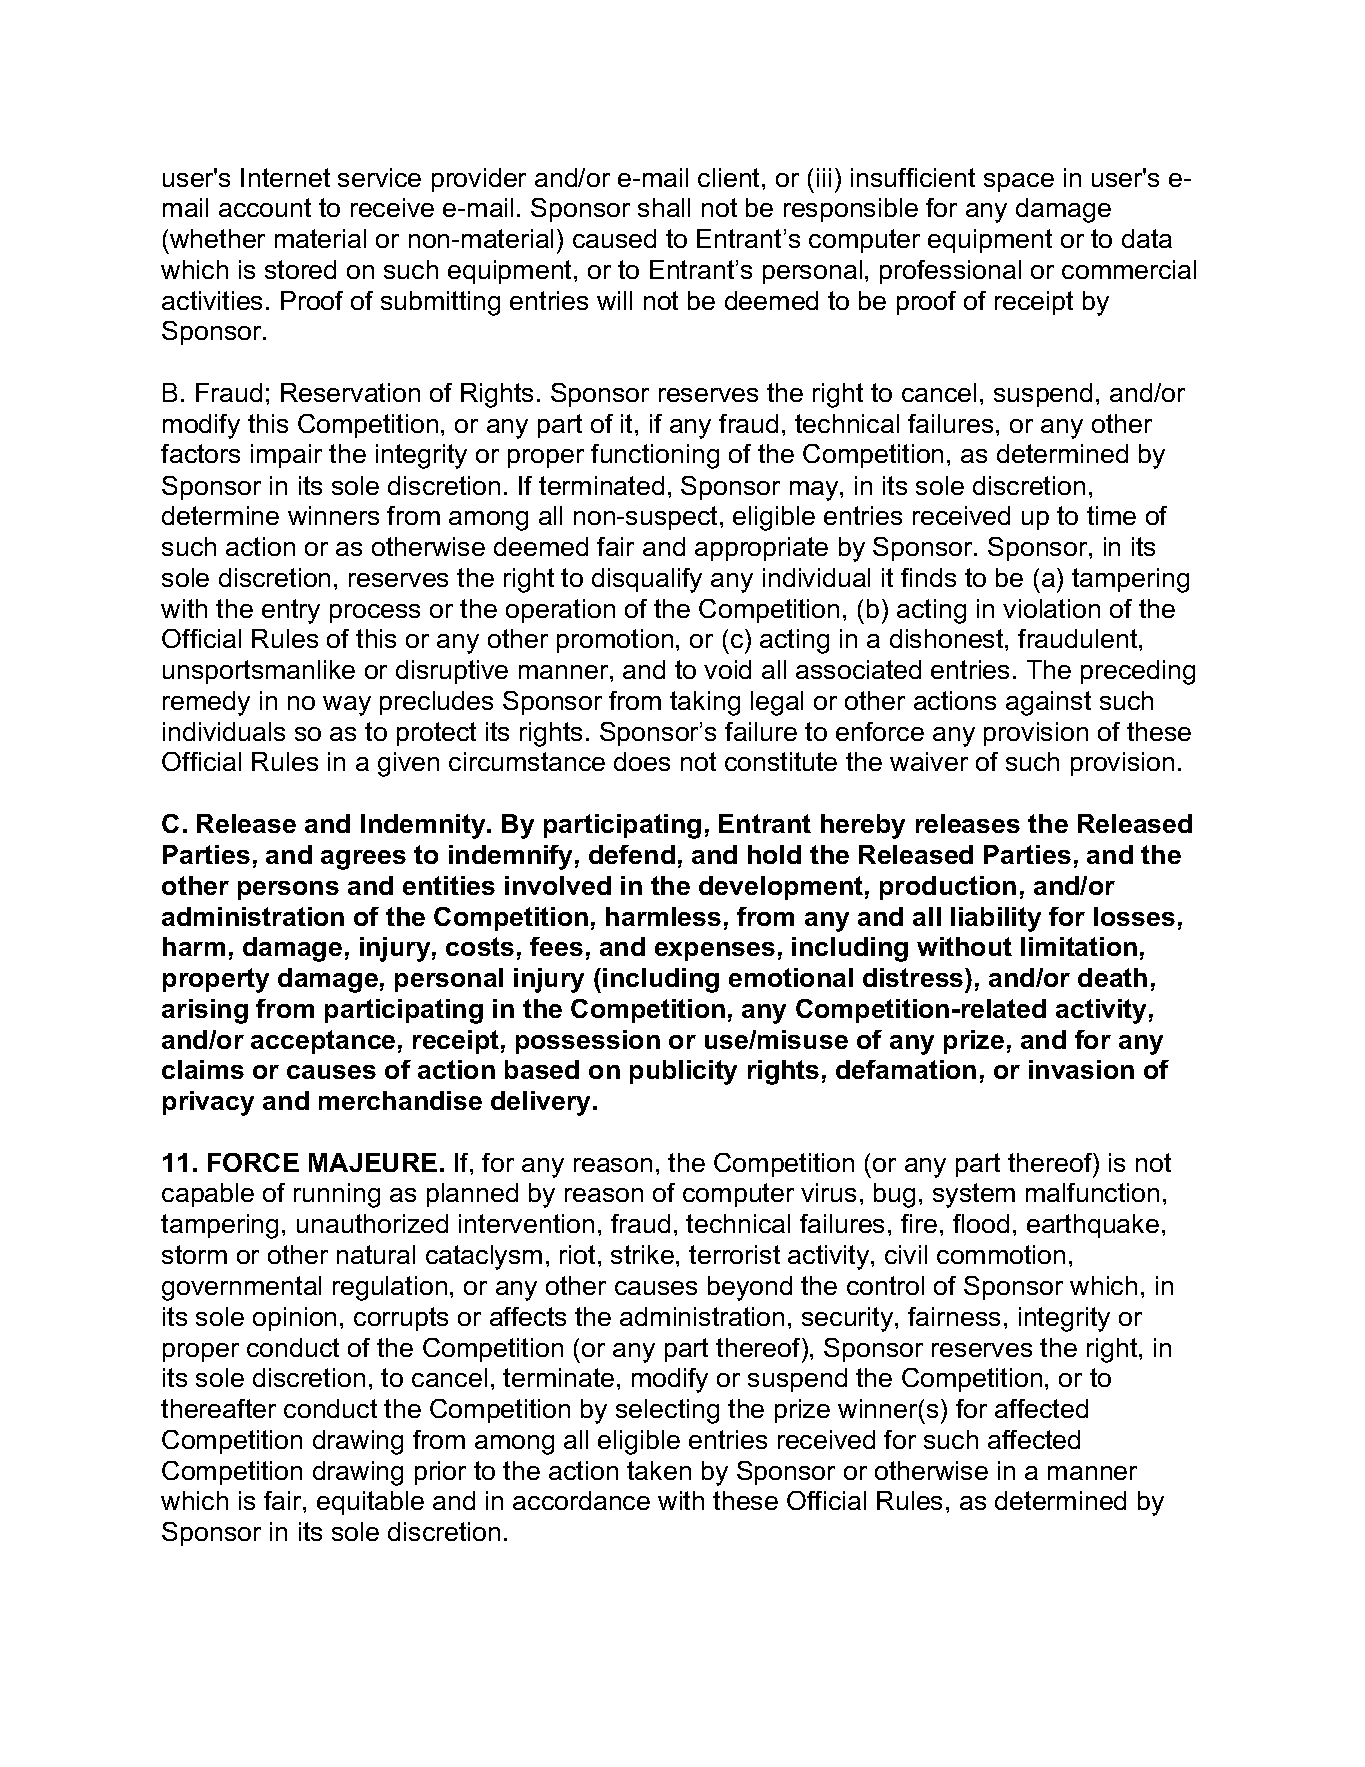 Image resolution: width=1365 pixels, height=1767 pixels. What do you see at coordinates (1019, 182) in the screenshot?
I see `space` at bounding box center [1019, 182].
